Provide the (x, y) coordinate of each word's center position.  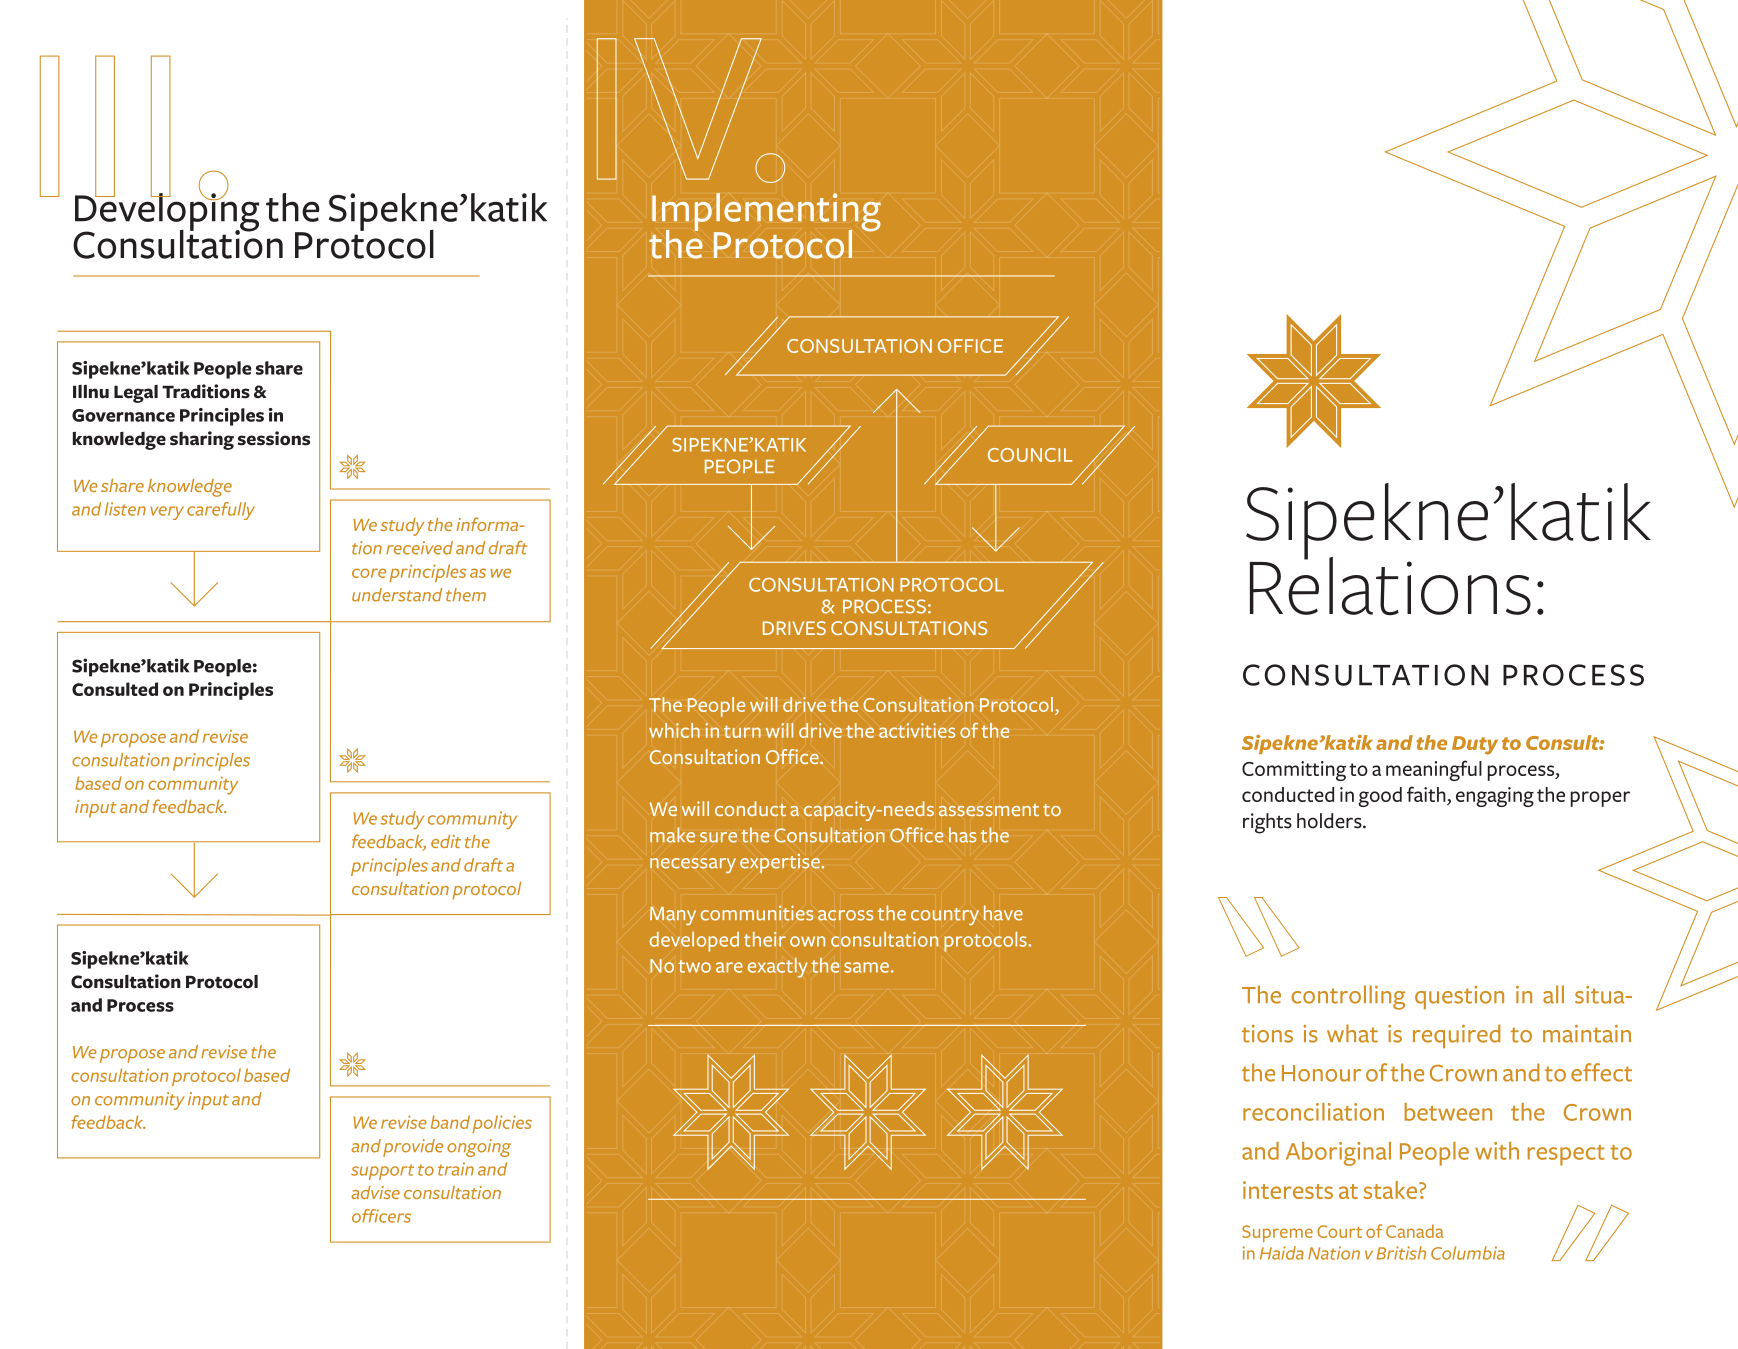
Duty (1475, 745)
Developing (167, 212)
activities (917, 730)
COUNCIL (1030, 455)
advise (375, 1192)
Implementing (766, 213)
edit (446, 841)
